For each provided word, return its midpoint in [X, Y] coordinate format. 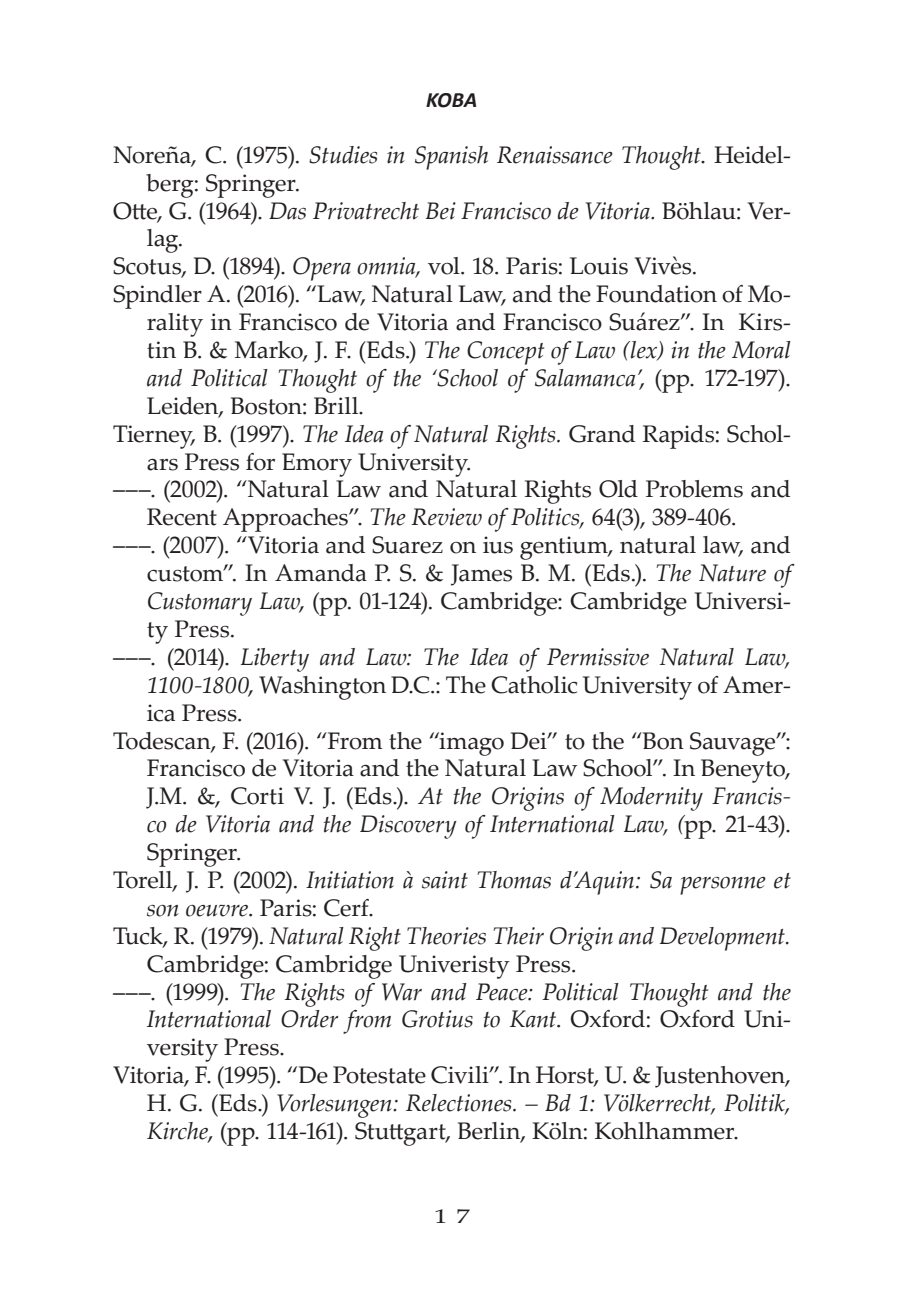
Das [287, 211]
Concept [505, 353]
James [481, 575]
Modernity [651, 799]
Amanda [321, 573]
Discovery [408, 827]
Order [309, 1019]
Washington [322, 688]
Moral [761, 350]
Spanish [451, 158]
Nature [732, 573]
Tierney [154, 437]
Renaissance [555, 155]
